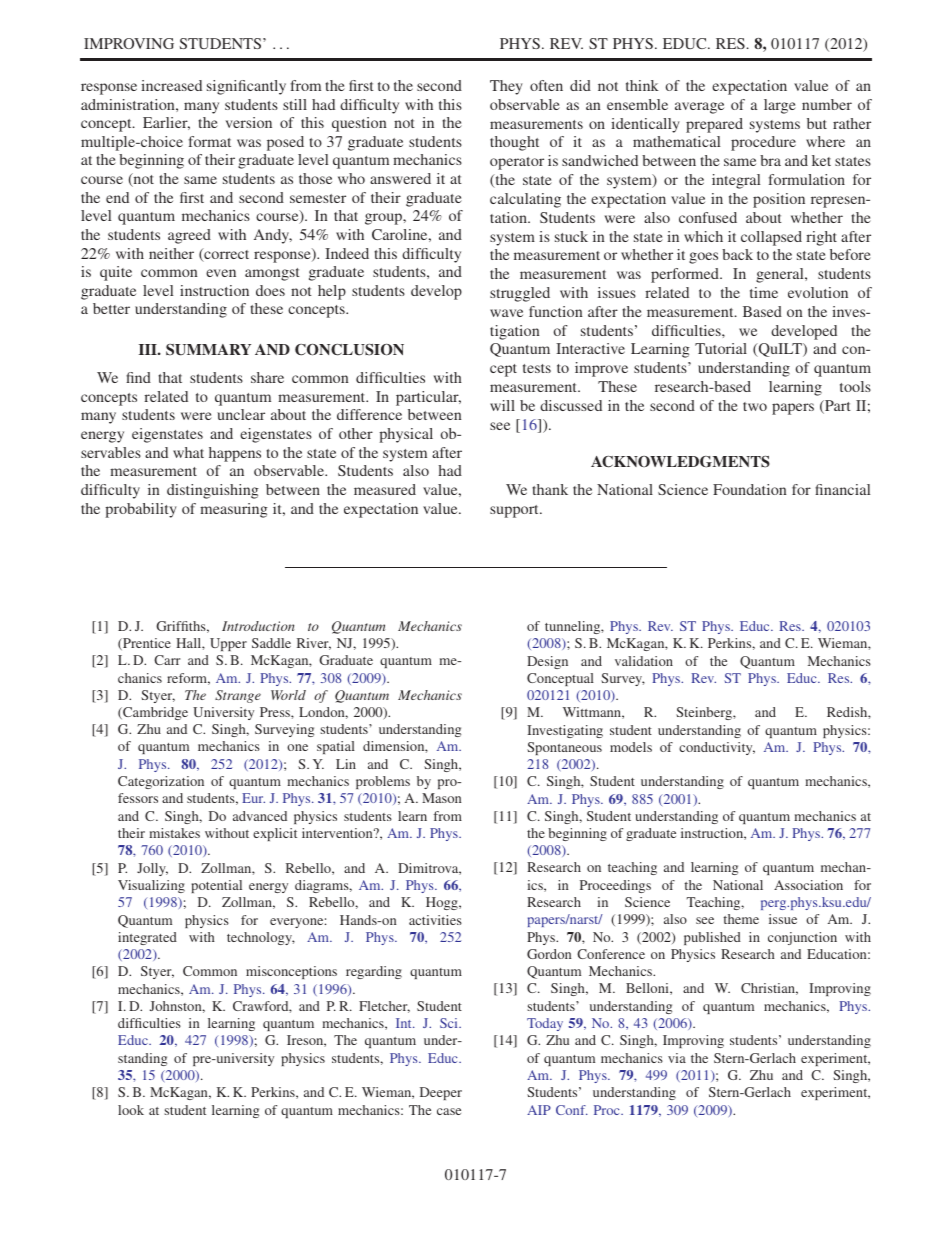  What do you see at coordinates (435, 920) in the screenshot?
I see `activities` at bounding box center [435, 920].
